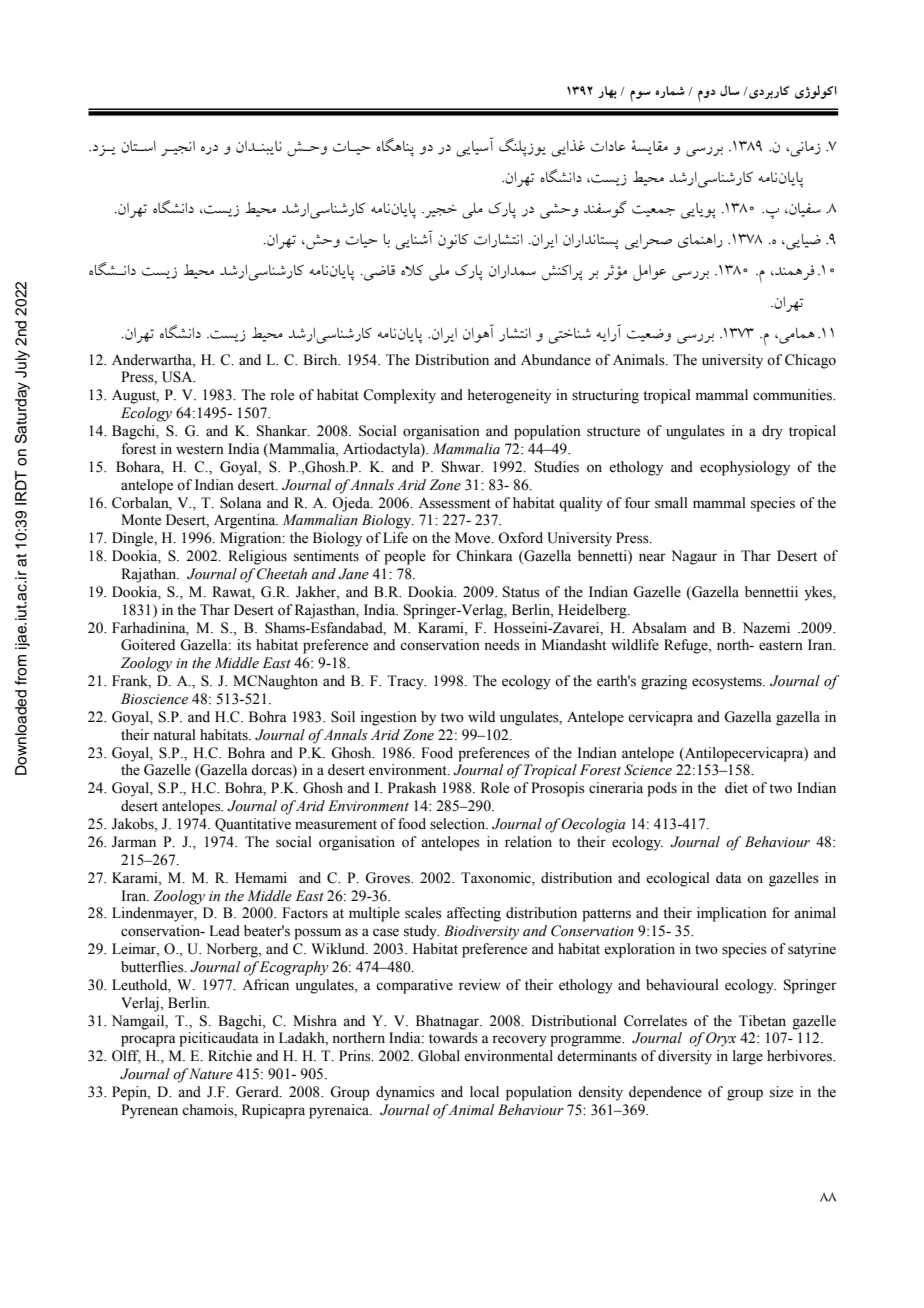 The height and width of the screenshot is (1308, 924). Describe the element at coordinates (244, 645) in the screenshot. I see `its` at that location.
